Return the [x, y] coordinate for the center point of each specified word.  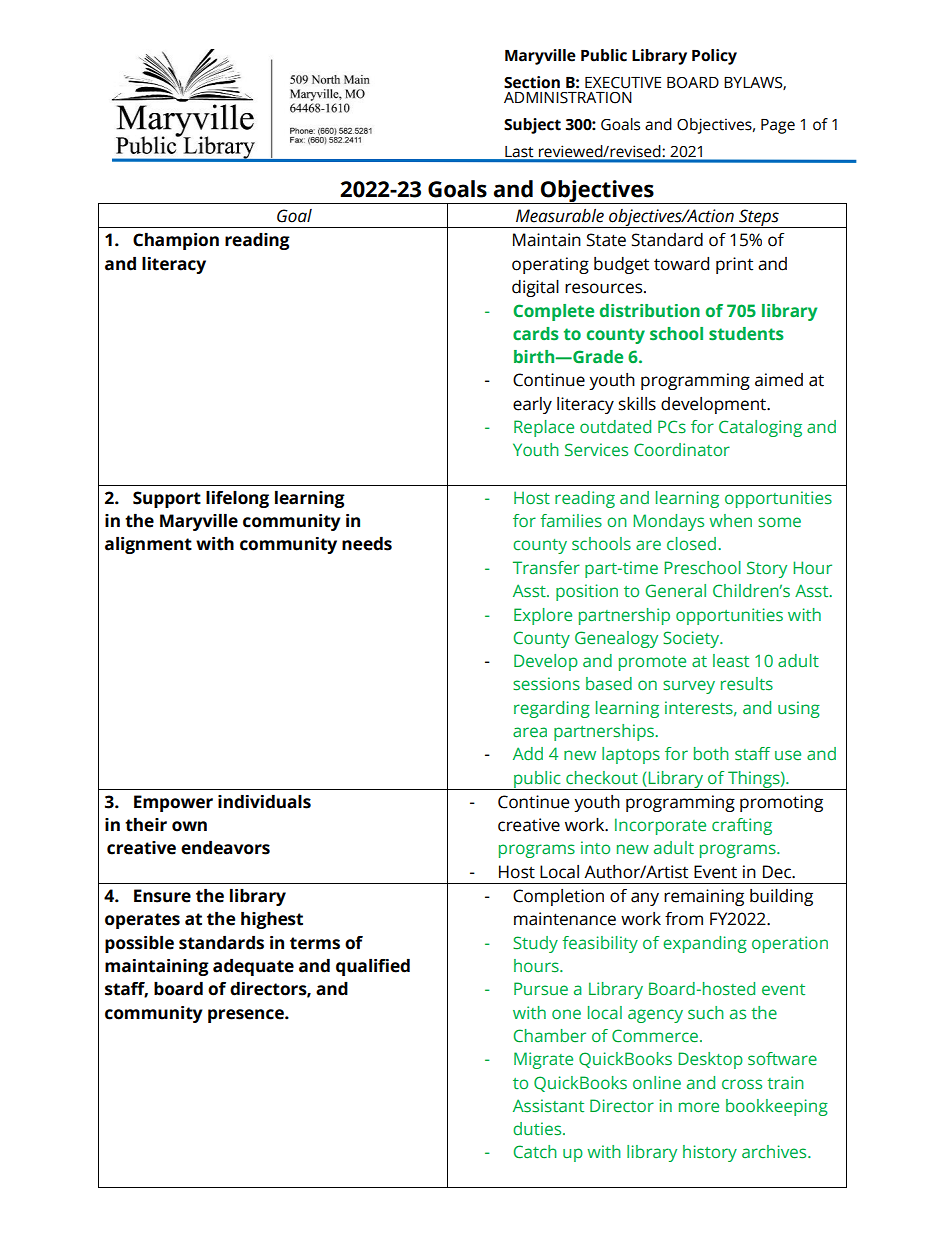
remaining [704, 897]
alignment [148, 545]
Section [532, 82]
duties [538, 1128]
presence [247, 1016]
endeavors [225, 848]
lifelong [237, 499]
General [676, 590]
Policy [714, 57]
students [746, 334]
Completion [558, 897]
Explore [543, 616]
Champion [176, 241]
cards [536, 333]
